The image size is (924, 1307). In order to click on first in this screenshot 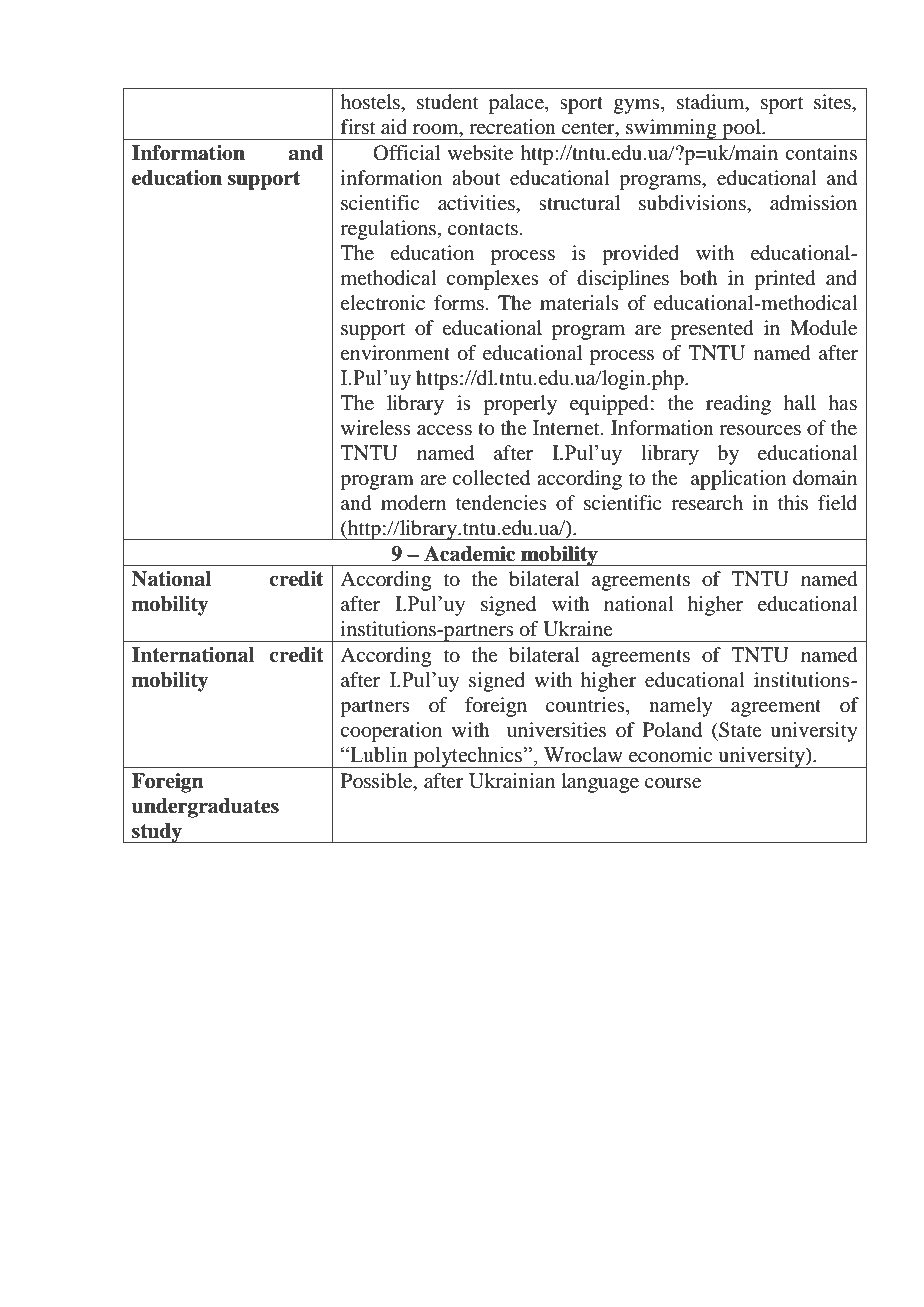, I will do `click(357, 126)`.
